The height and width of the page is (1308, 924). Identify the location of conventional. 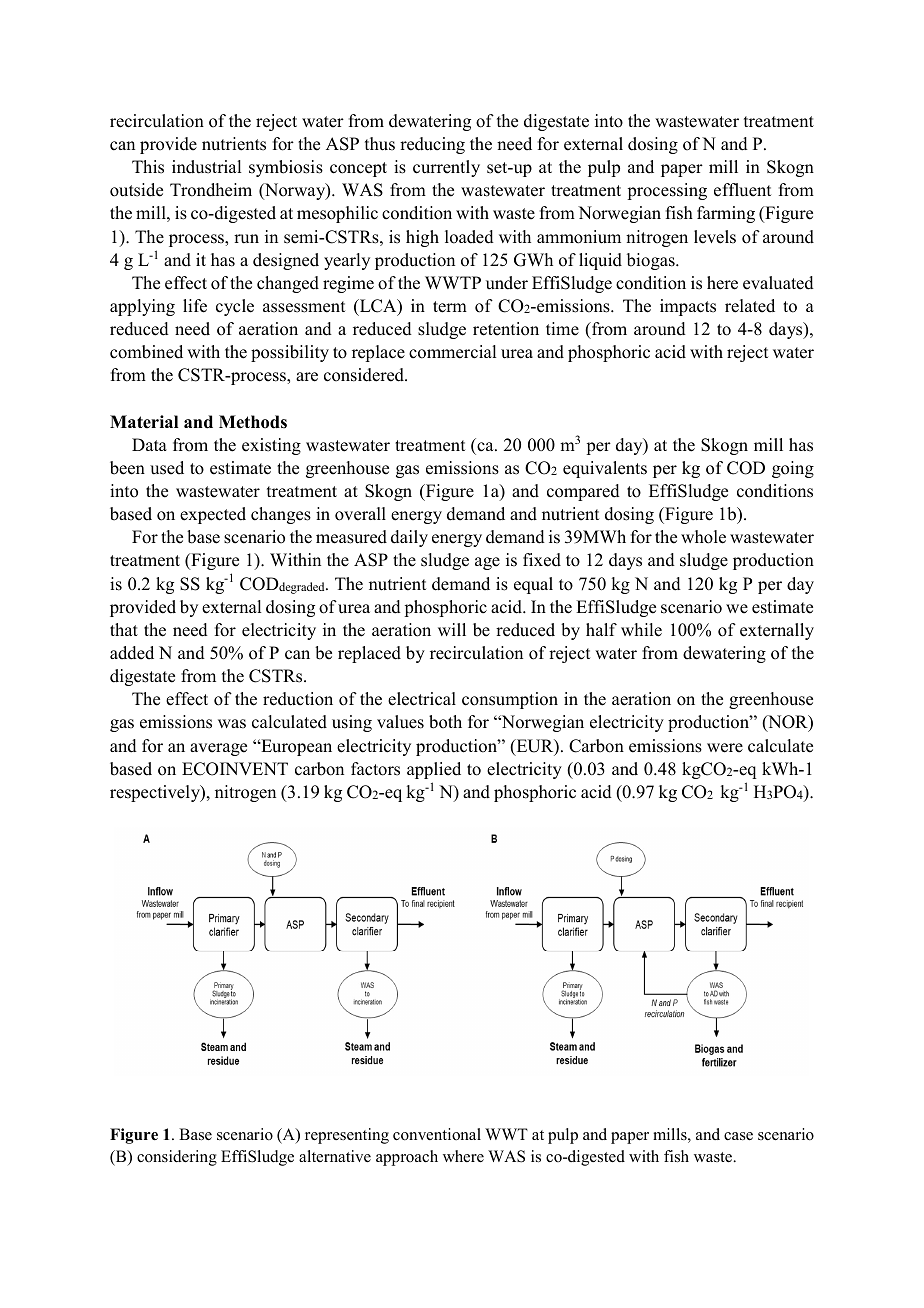
(437, 1134).
